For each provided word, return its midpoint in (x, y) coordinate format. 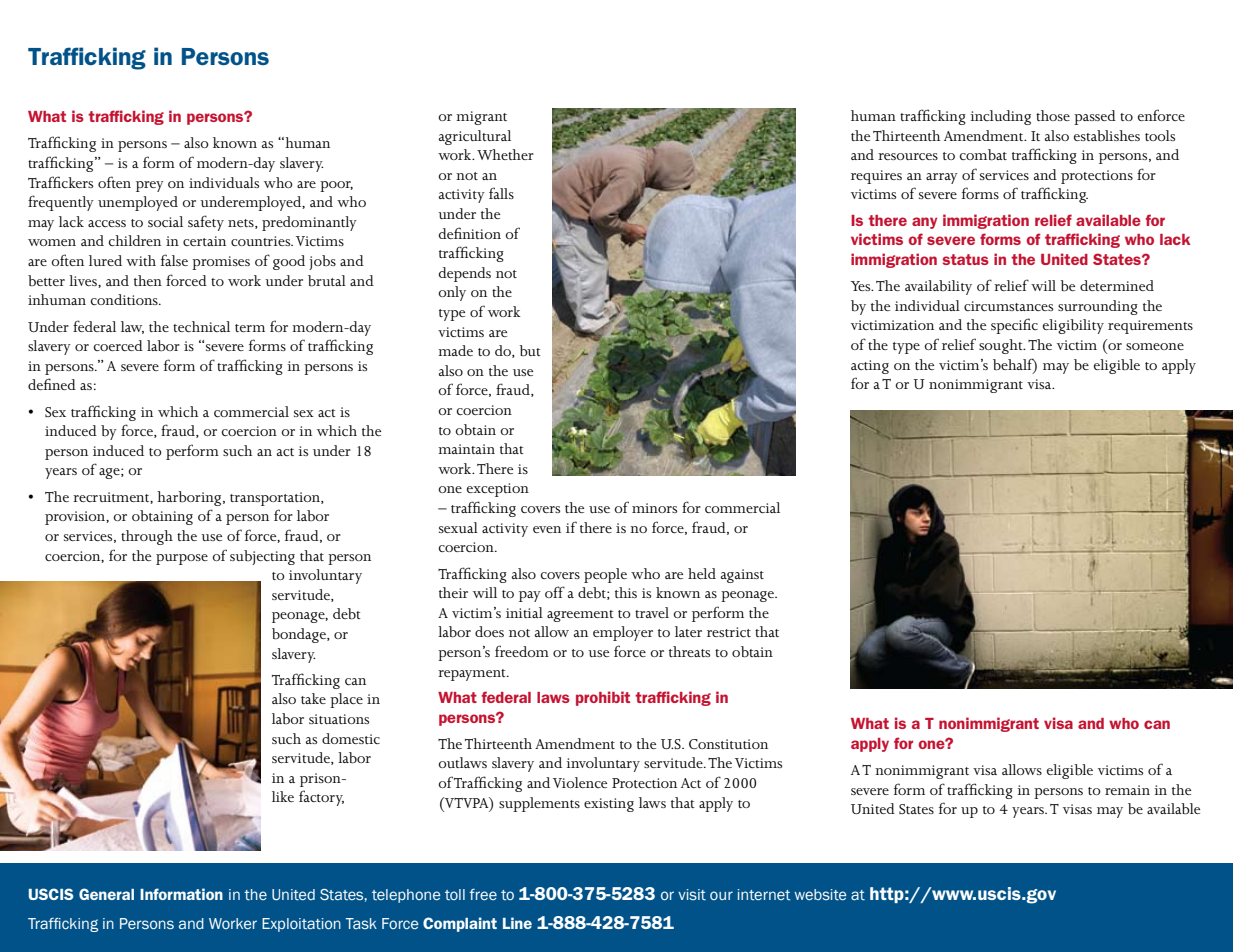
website (820, 895)
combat (983, 155)
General (106, 894)
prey (150, 186)
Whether (505, 154)
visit (692, 895)
